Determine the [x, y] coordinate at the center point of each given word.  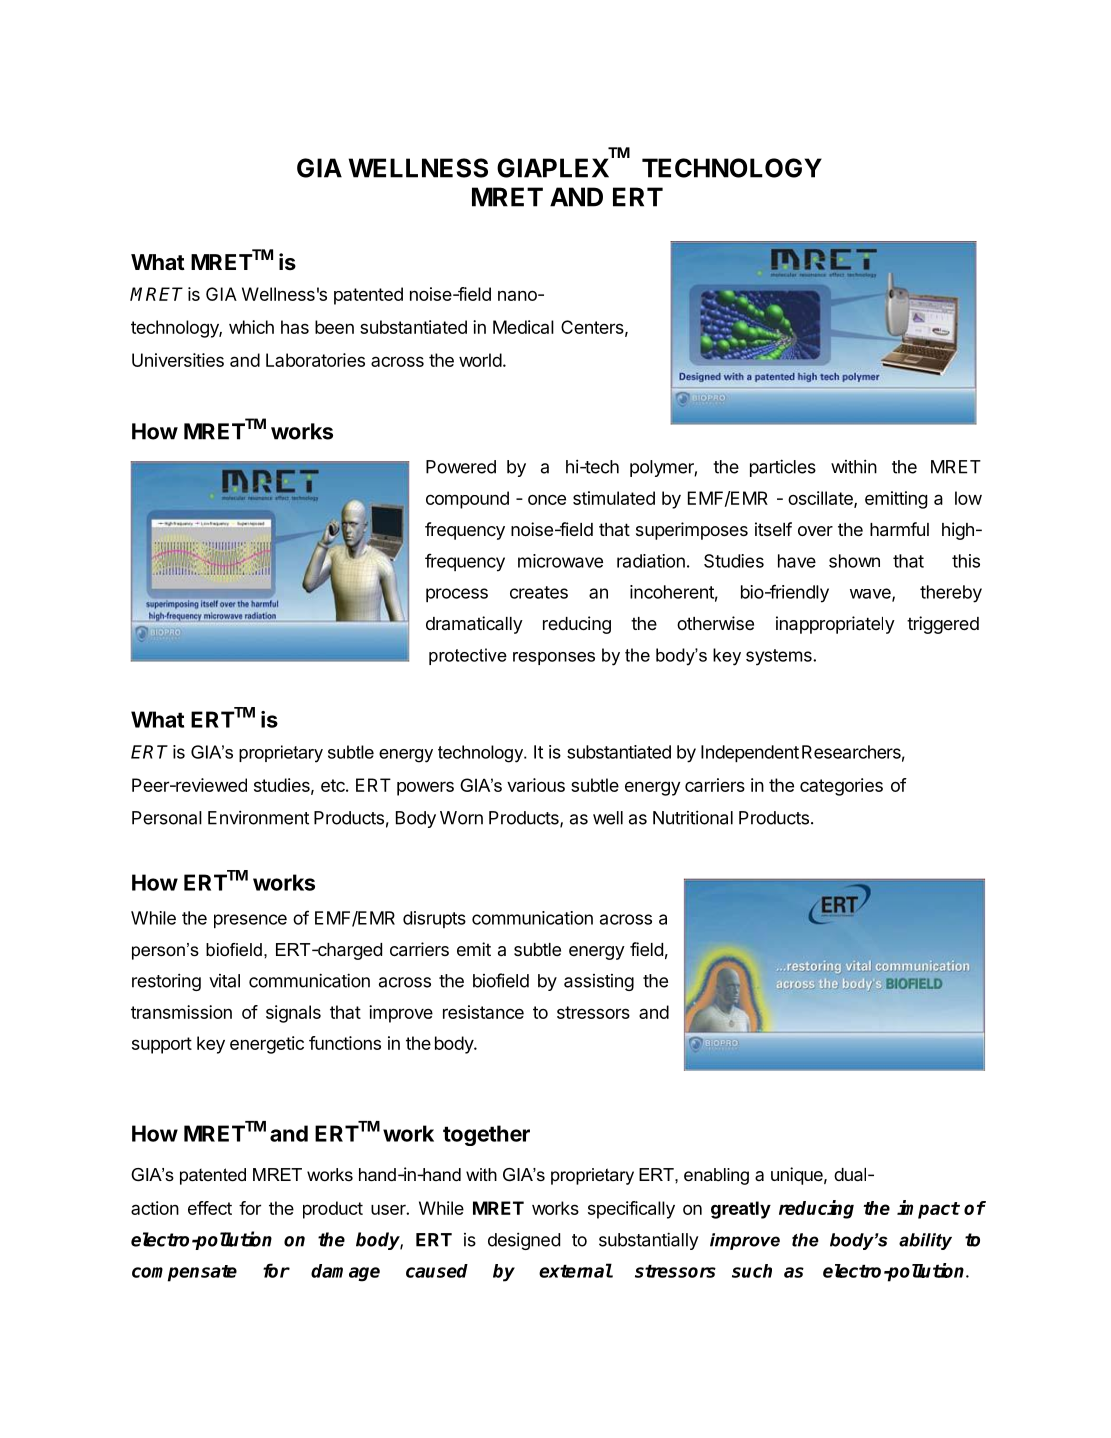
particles [783, 468]
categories [841, 787]
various [536, 785]
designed [524, 1241]
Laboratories [315, 360]
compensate [184, 1273]
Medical [523, 327]
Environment [258, 817]
